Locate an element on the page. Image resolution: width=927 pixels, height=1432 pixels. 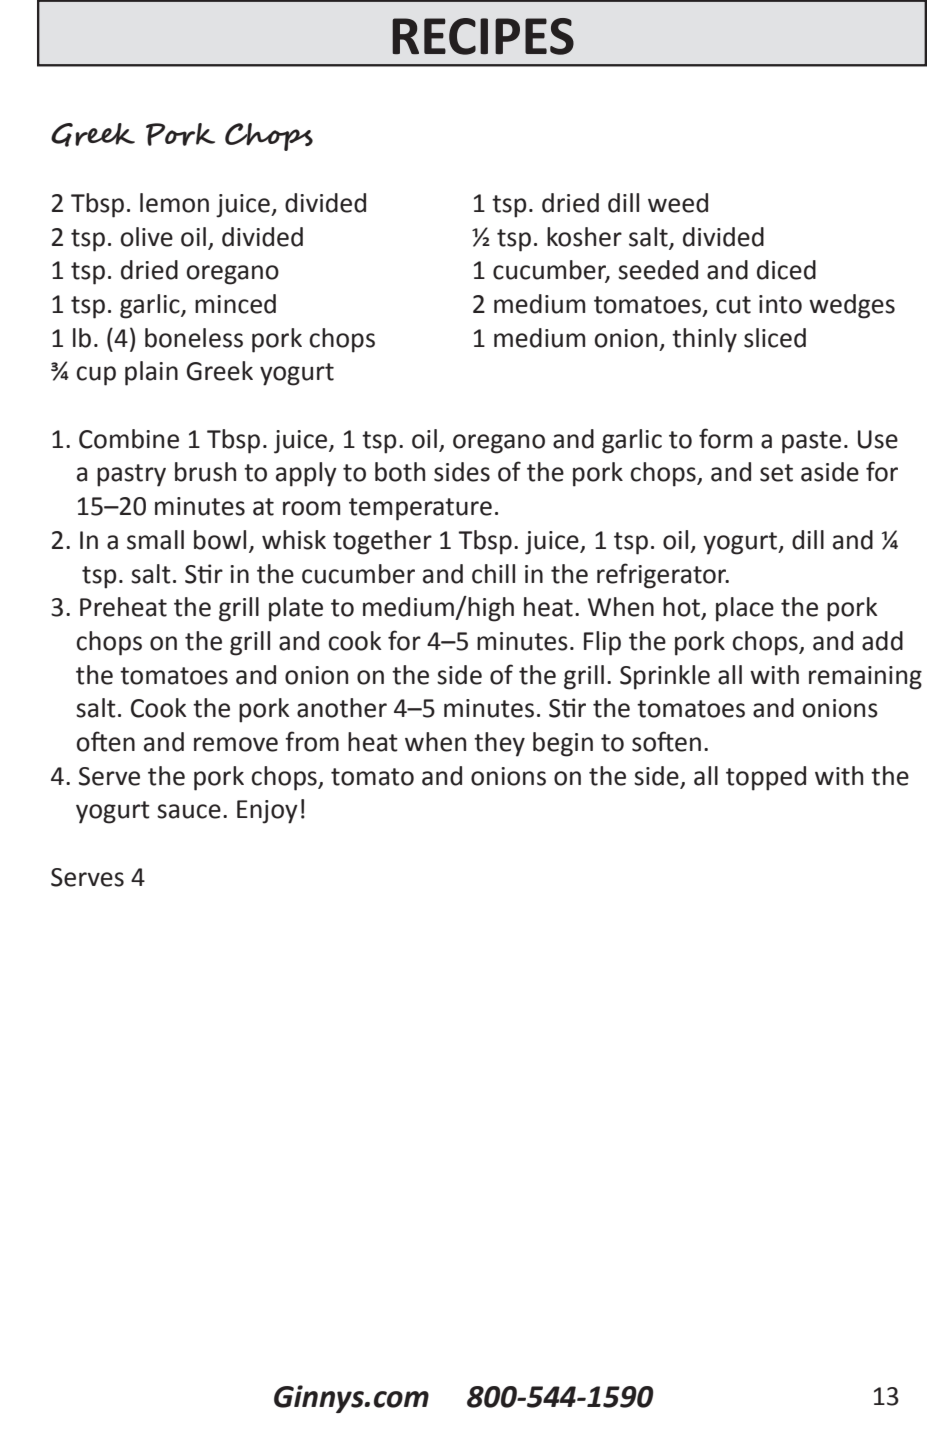
weed is located at coordinates (678, 203).
